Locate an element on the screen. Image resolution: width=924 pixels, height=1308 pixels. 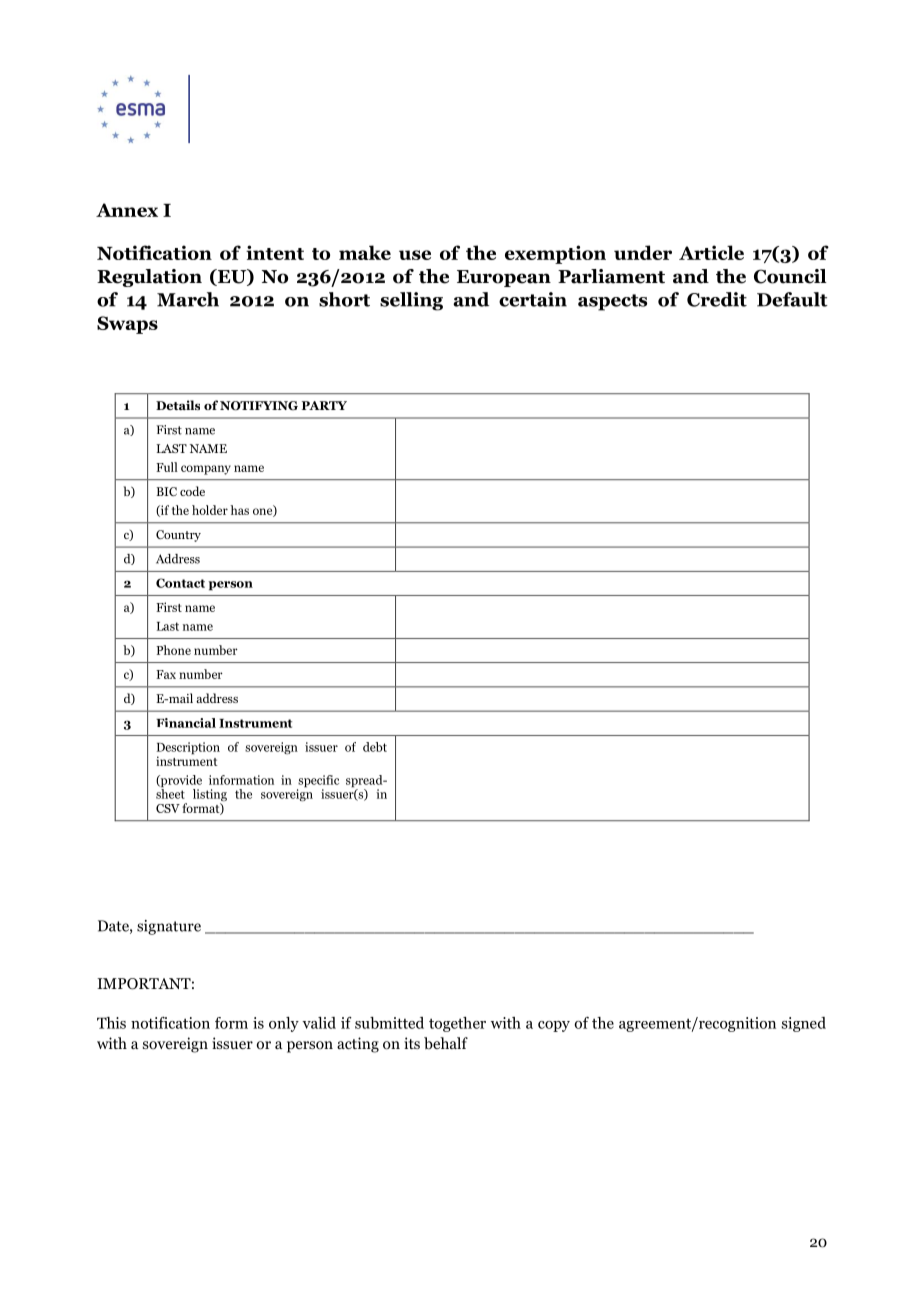
signed is located at coordinates (804, 1024).
